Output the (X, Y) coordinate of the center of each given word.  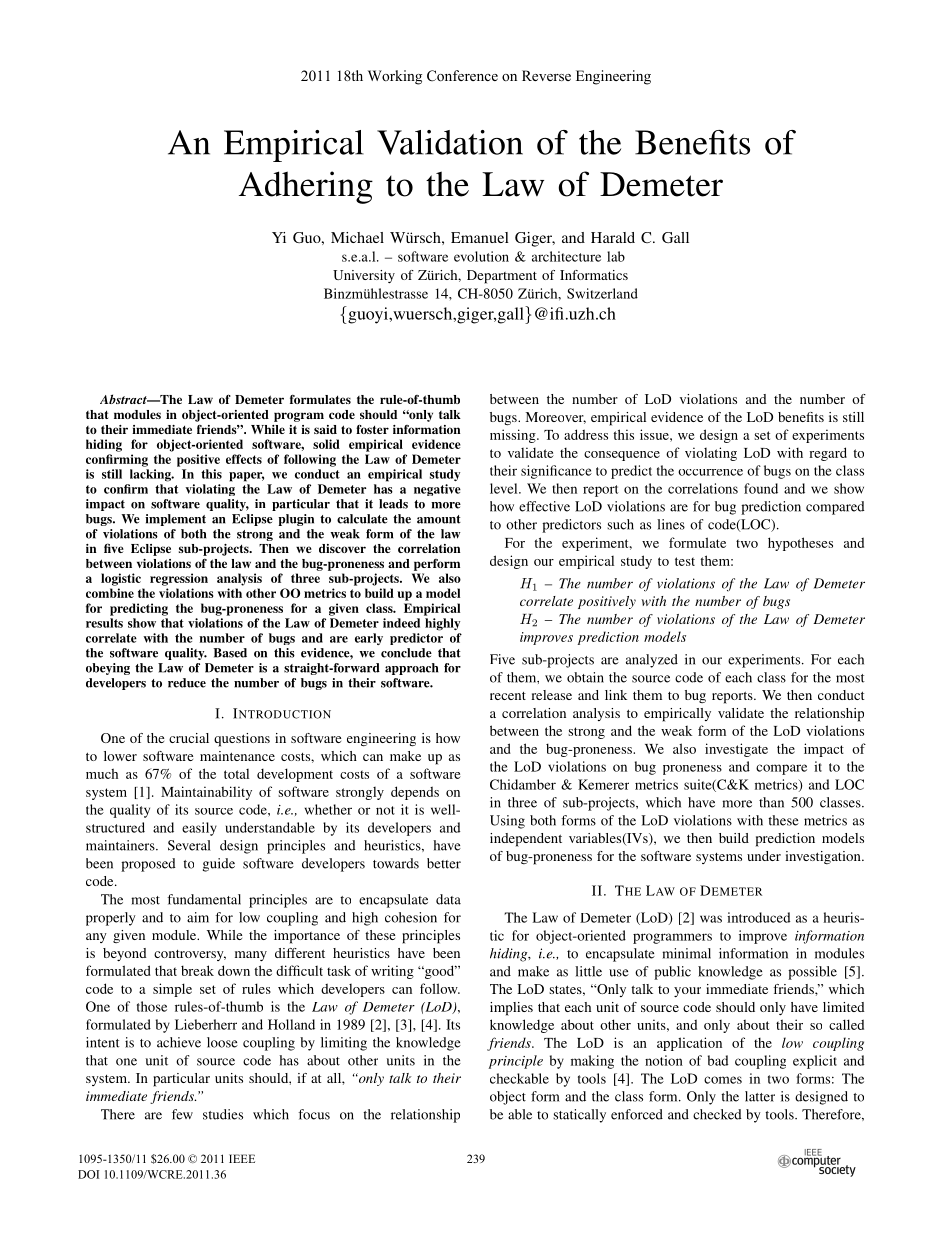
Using (507, 822)
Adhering (306, 187)
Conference (462, 76)
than (771, 802)
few (182, 1114)
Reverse (546, 75)
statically (579, 1116)
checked (717, 1114)
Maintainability (206, 793)
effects (244, 459)
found (761, 488)
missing (514, 436)
